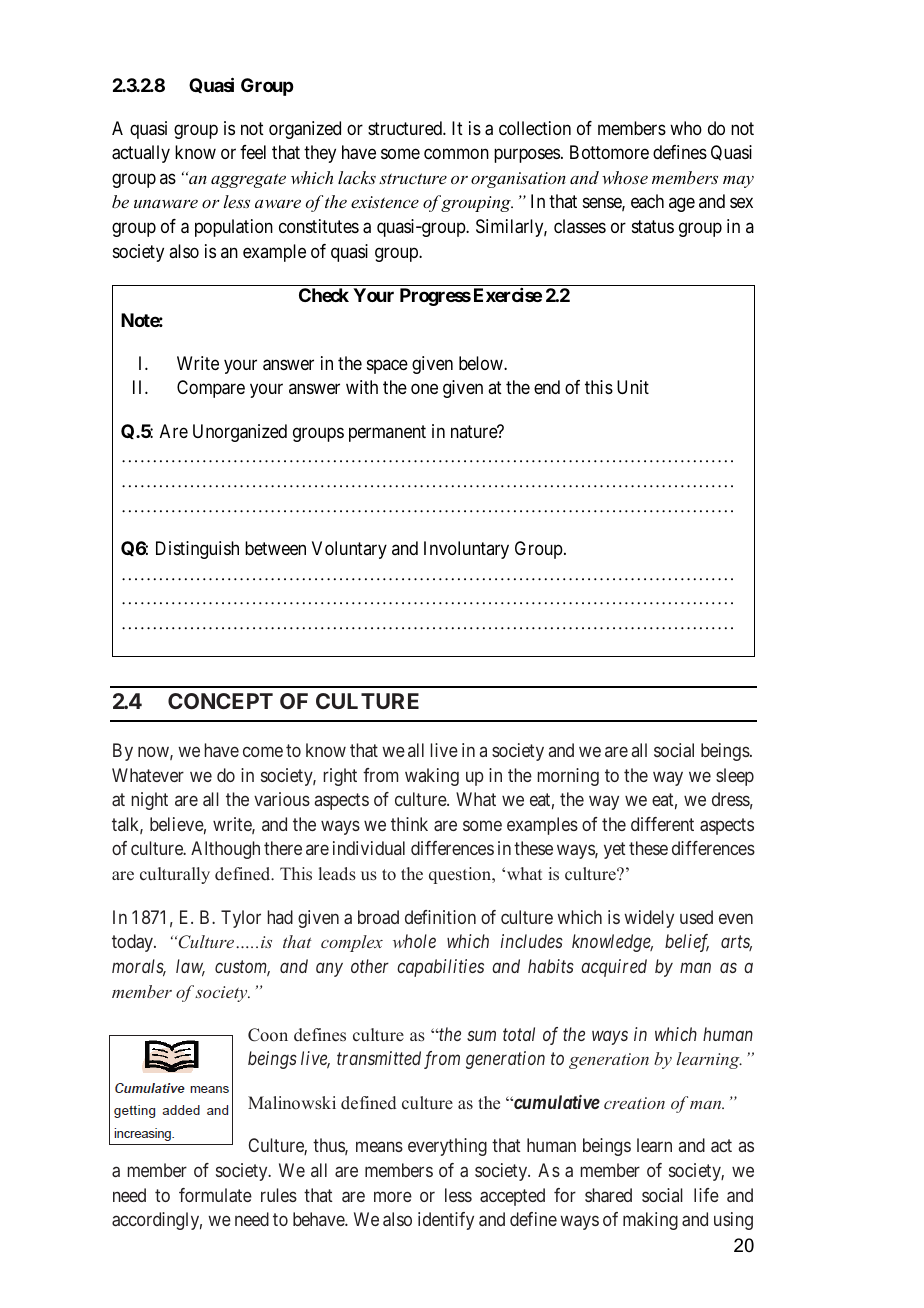 Image resolution: width=924 pixels, height=1308 pixels. I want to click on whose, so click(625, 177).
